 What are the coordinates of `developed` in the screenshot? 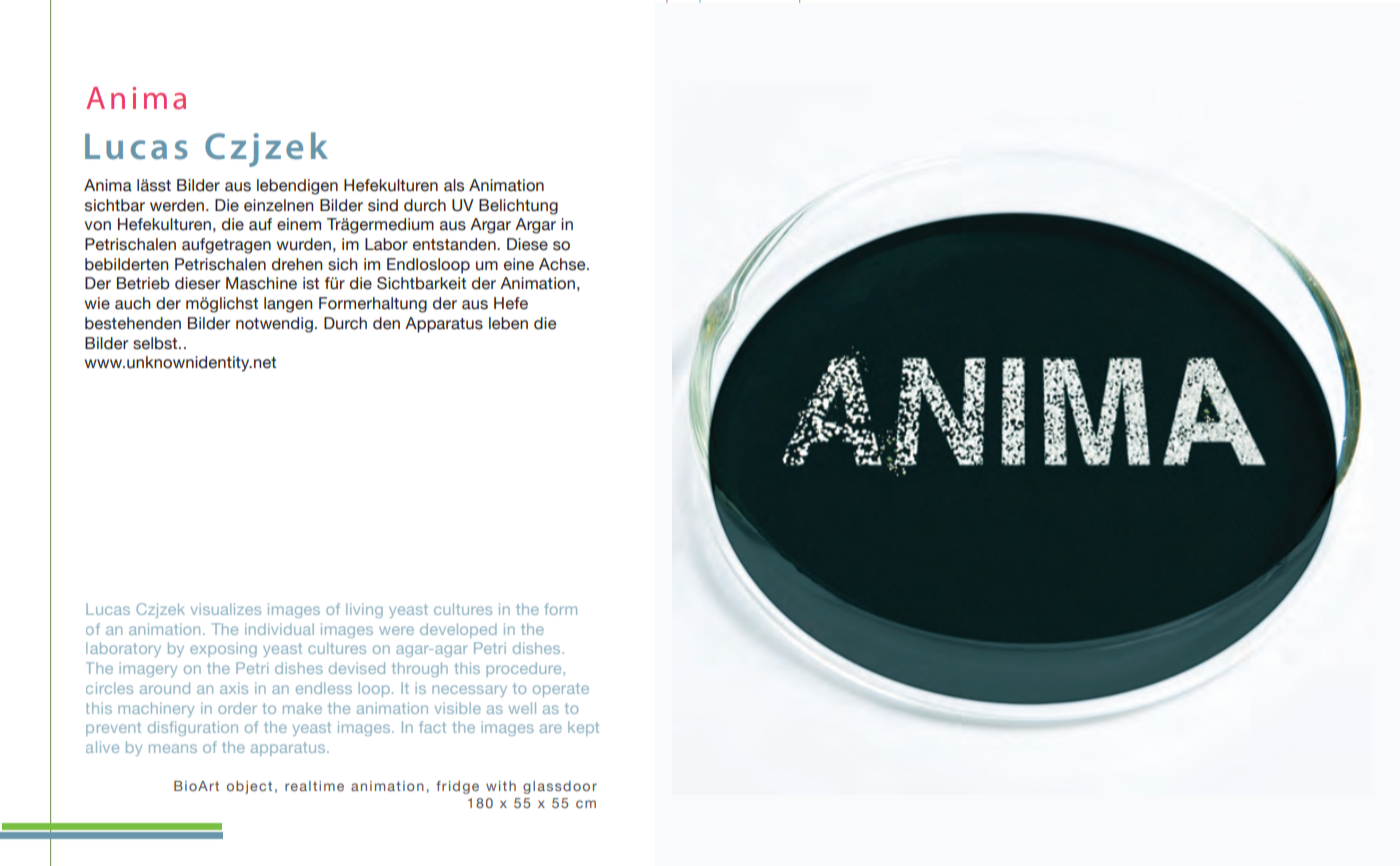 It's located at (458, 630).
